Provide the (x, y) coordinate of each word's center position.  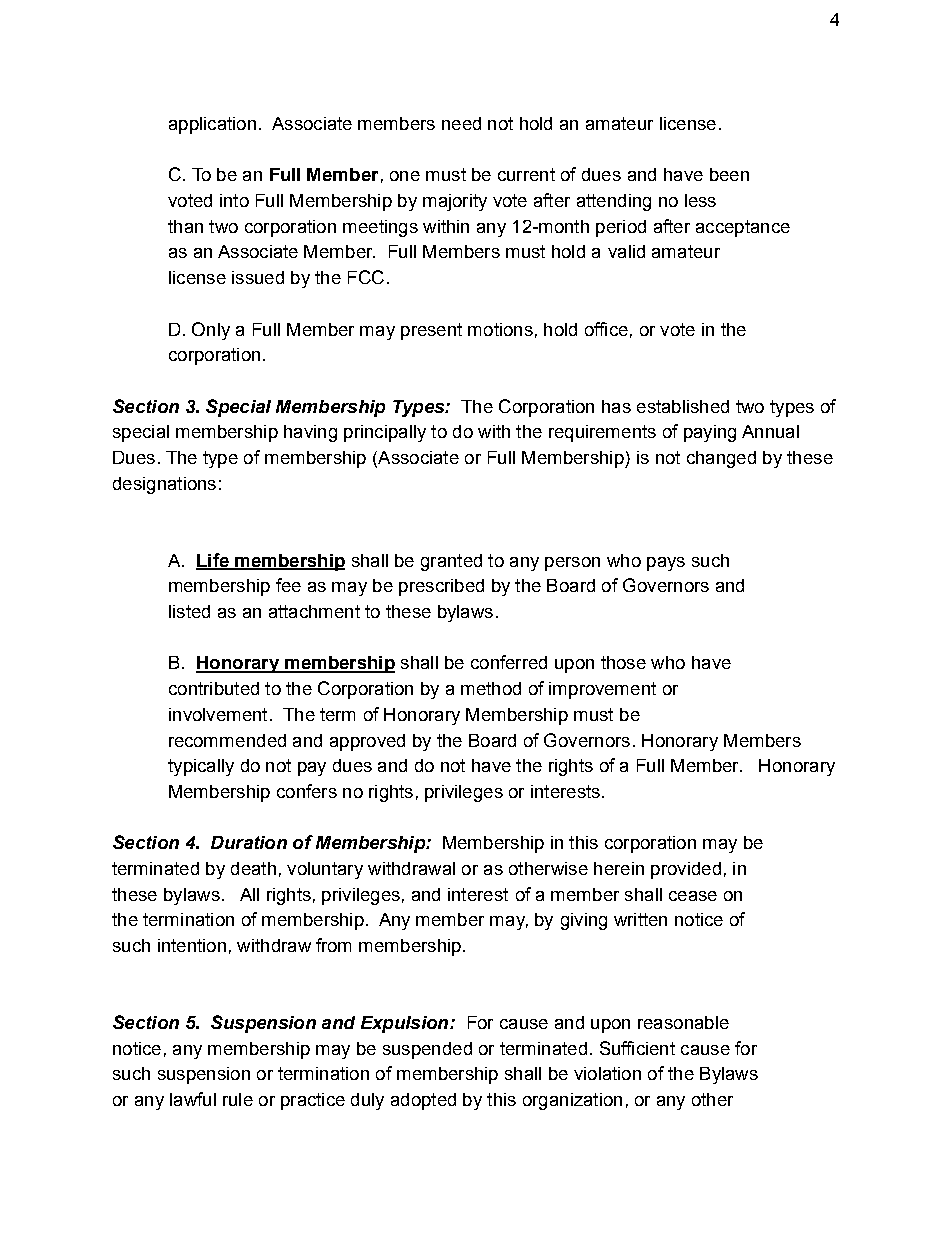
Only (211, 331)
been (729, 174)
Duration (249, 842)
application (212, 125)
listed (189, 611)
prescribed (441, 587)
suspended (427, 1050)
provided (686, 870)
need (461, 123)
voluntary (325, 870)
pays (666, 564)
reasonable (683, 1022)
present (431, 331)
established (683, 406)
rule (238, 1099)
